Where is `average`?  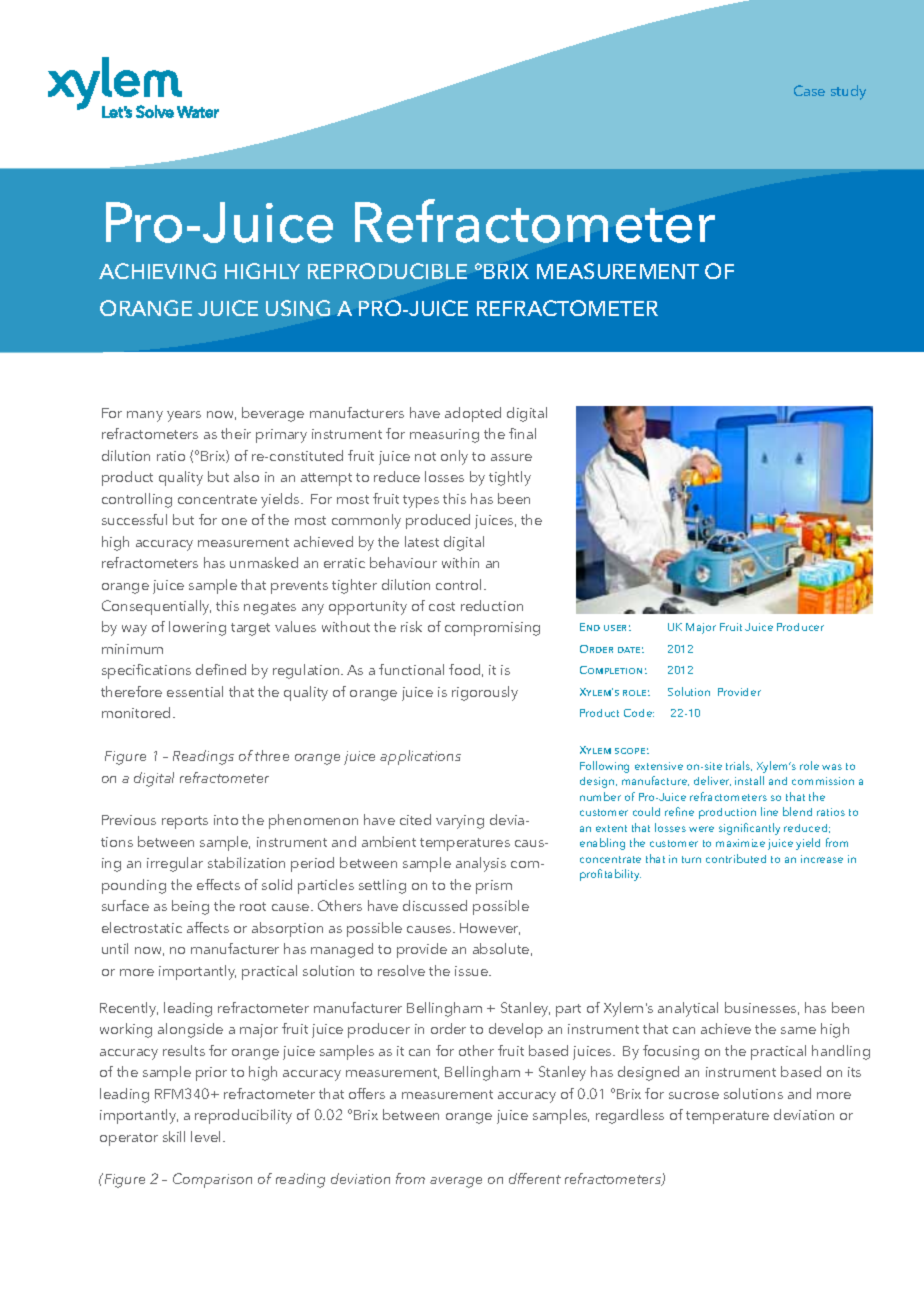
average is located at coordinates (456, 1182).
